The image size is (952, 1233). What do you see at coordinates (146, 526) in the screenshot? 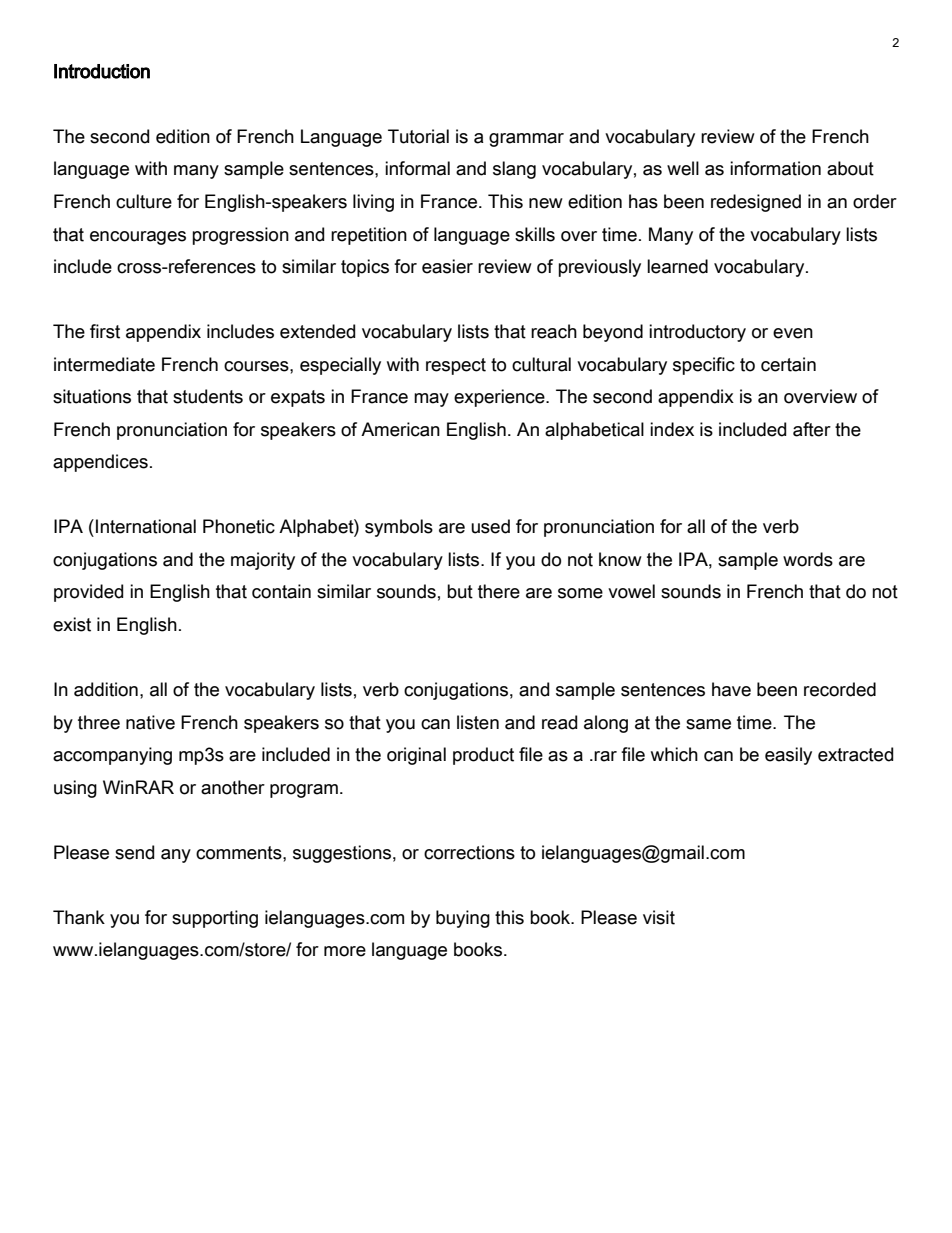
I see `International` at bounding box center [146, 526].
